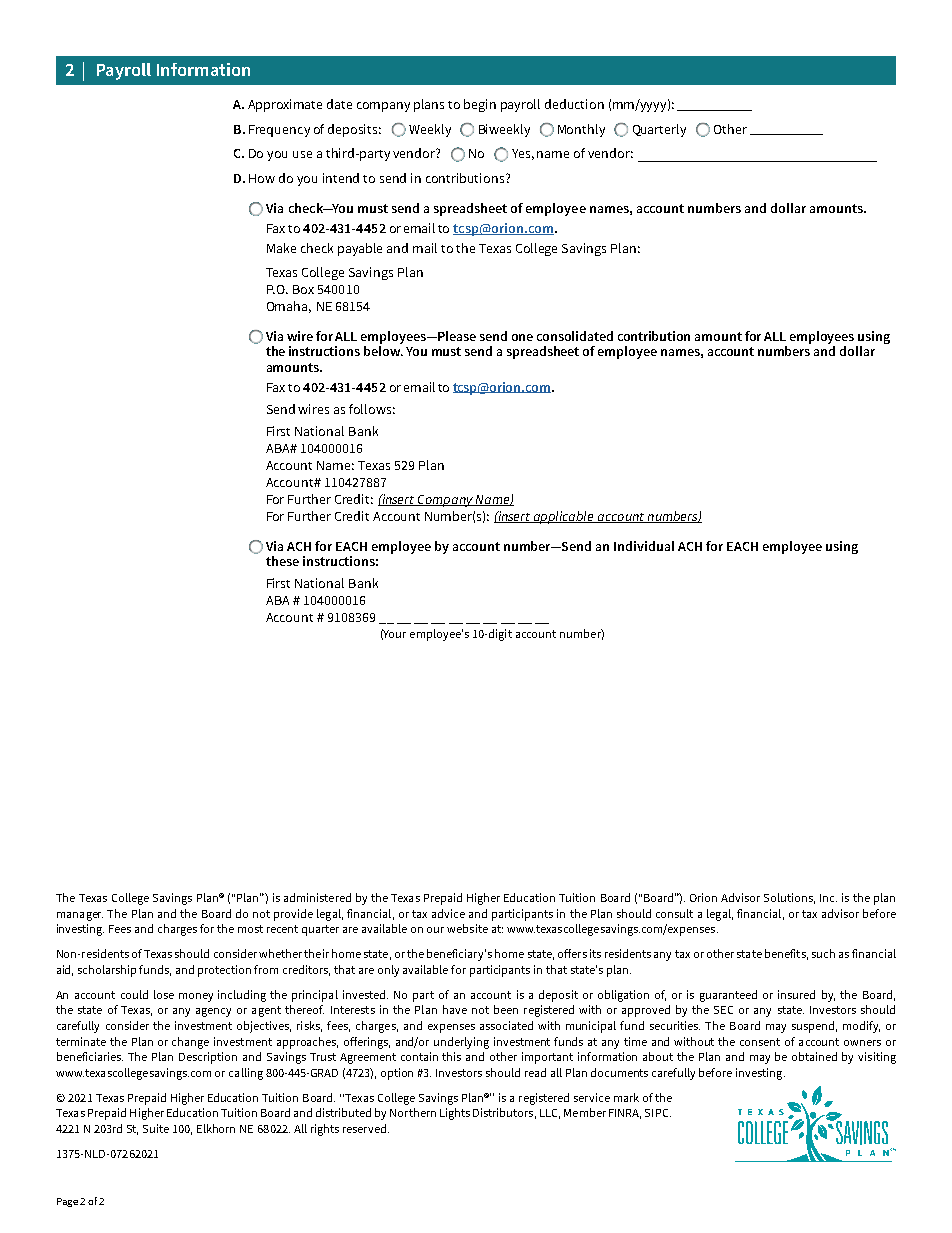 The image size is (952, 1233). What do you see at coordinates (467, 928) in the document?
I see `website` at bounding box center [467, 928].
